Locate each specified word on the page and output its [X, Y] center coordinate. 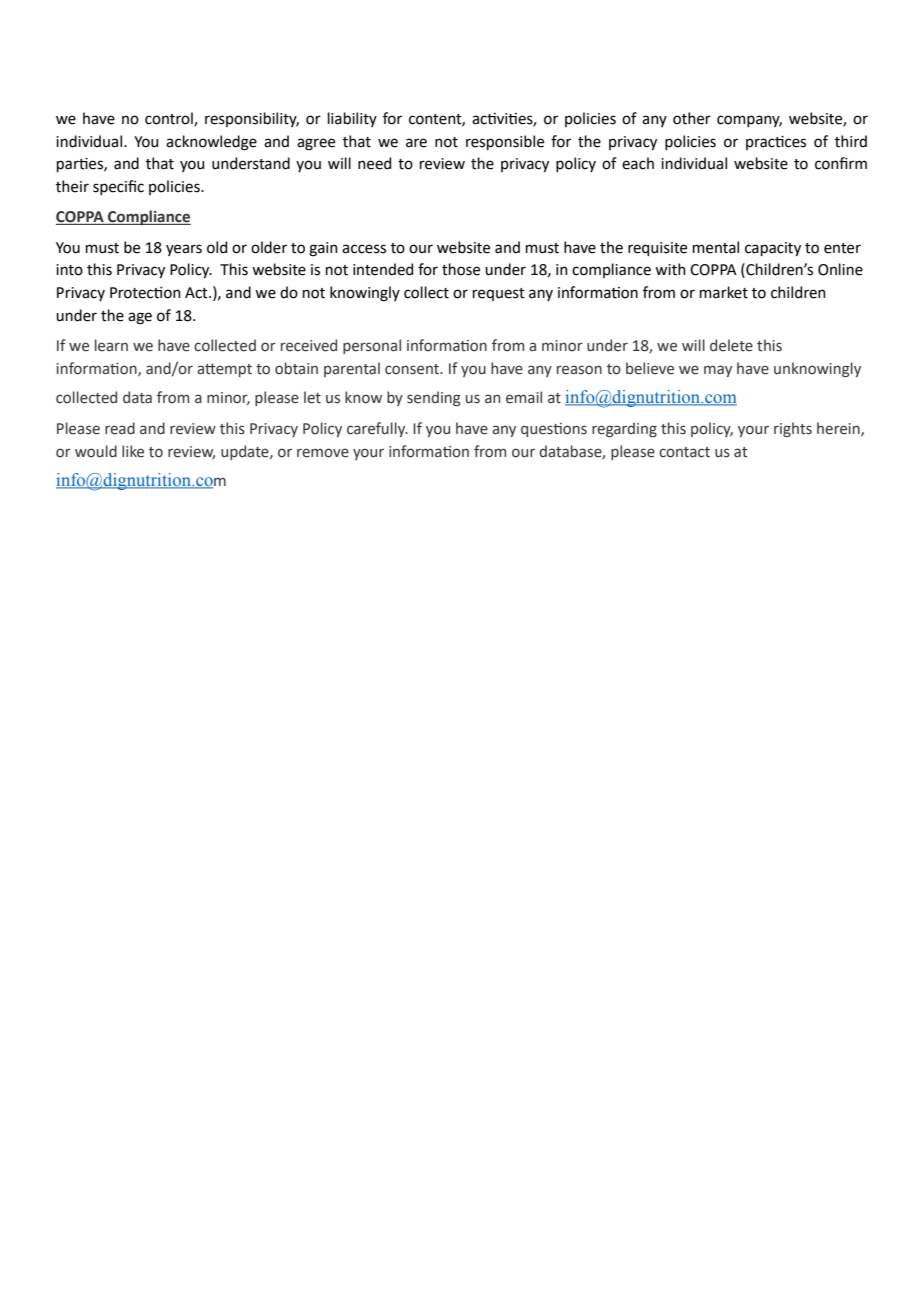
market [724, 292]
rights [793, 429]
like [133, 451]
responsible [505, 142]
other [692, 118]
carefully [377, 429]
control [170, 119]
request [499, 294]
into [69, 270]
